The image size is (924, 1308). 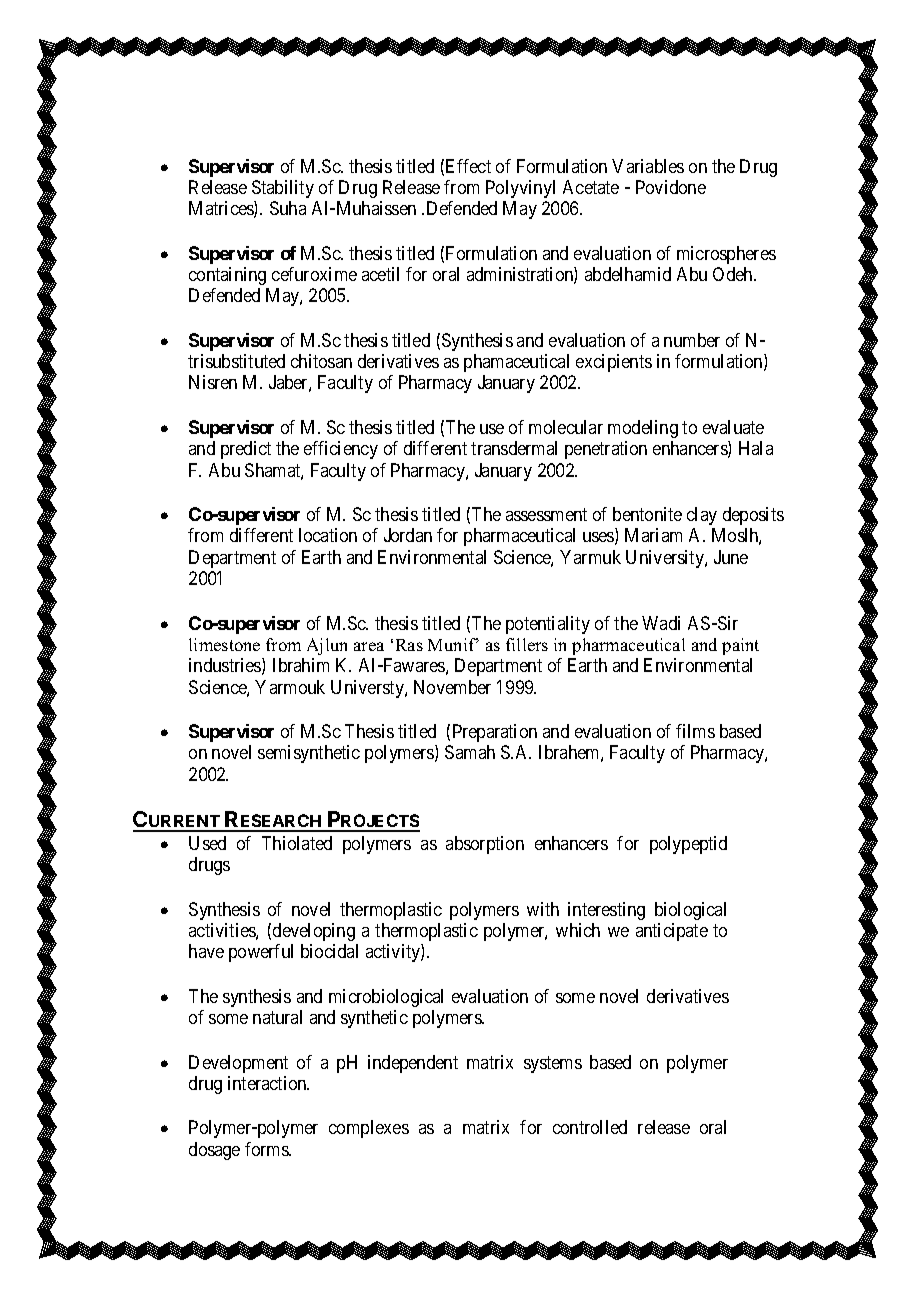 I want to click on absorption, so click(x=485, y=845).
